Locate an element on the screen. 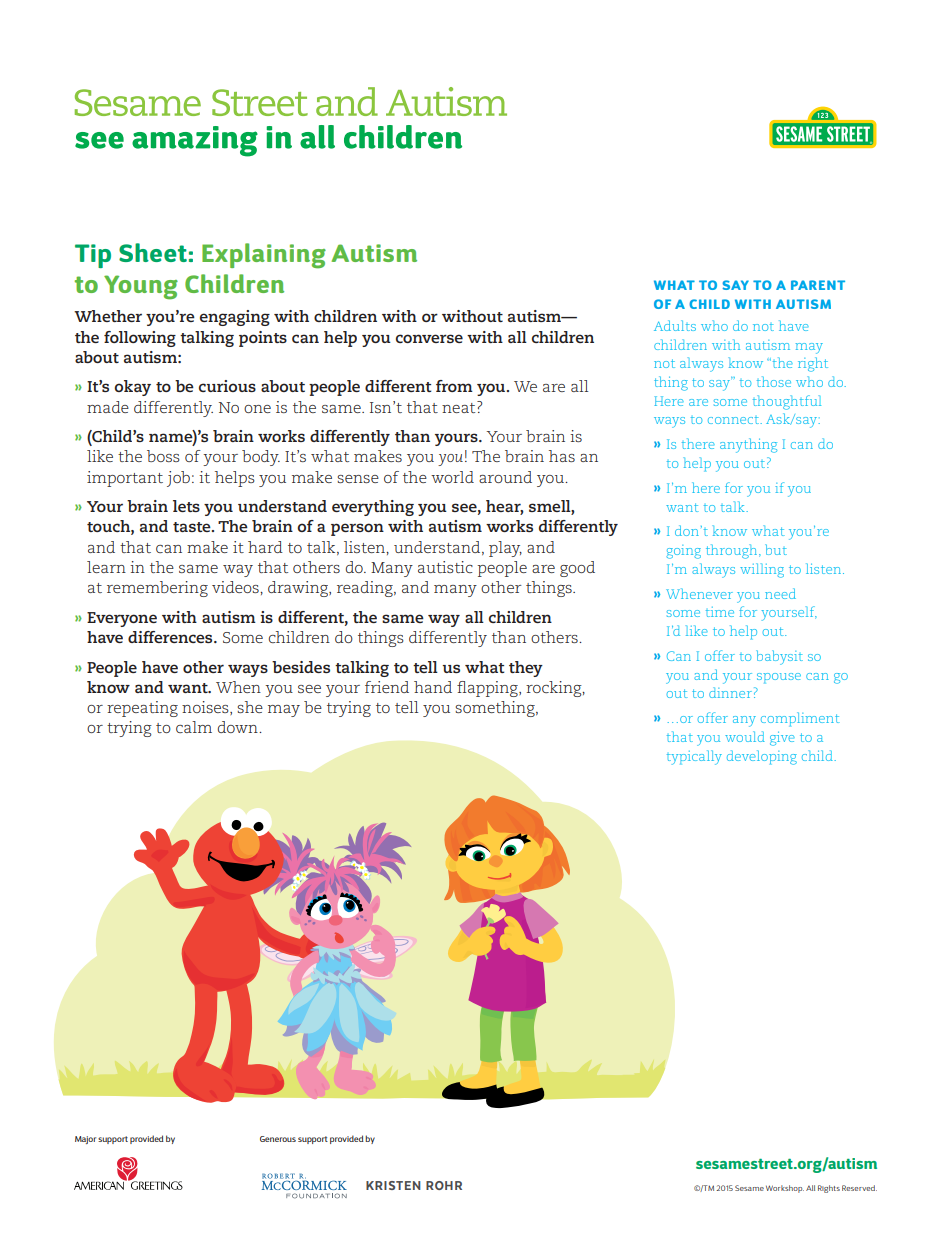 This screenshot has height=1233, width=952. compliment is located at coordinates (800, 719).
